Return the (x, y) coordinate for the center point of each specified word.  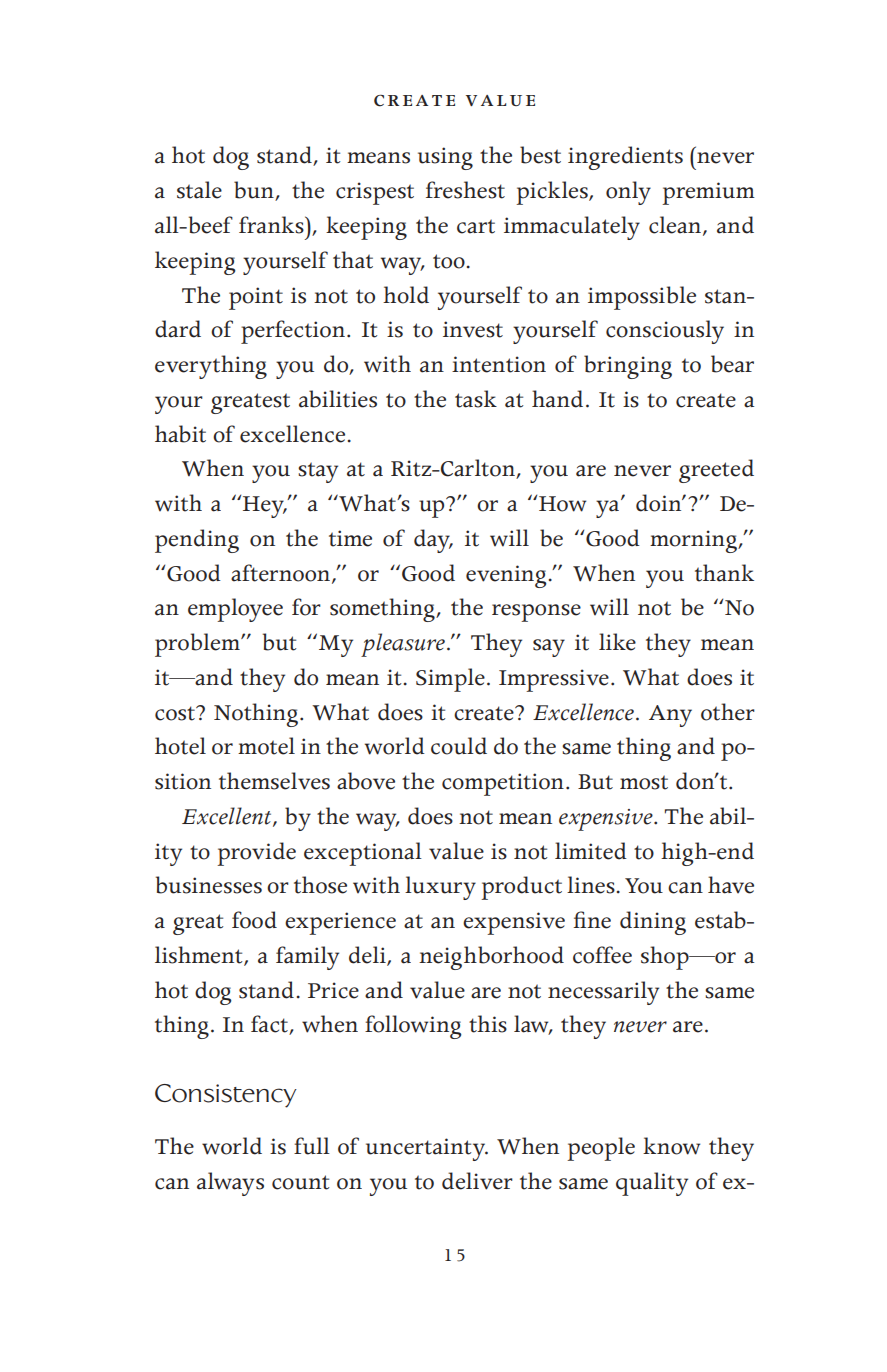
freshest (465, 190)
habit (180, 434)
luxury (440, 888)
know (671, 1146)
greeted (716, 471)
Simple (450, 680)
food (254, 920)
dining (653, 923)
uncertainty (427, 1149)
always (230, 1184)
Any (670, 716)
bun (255, 191)
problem (198, 645)
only (628, 193)
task (476, 399)
